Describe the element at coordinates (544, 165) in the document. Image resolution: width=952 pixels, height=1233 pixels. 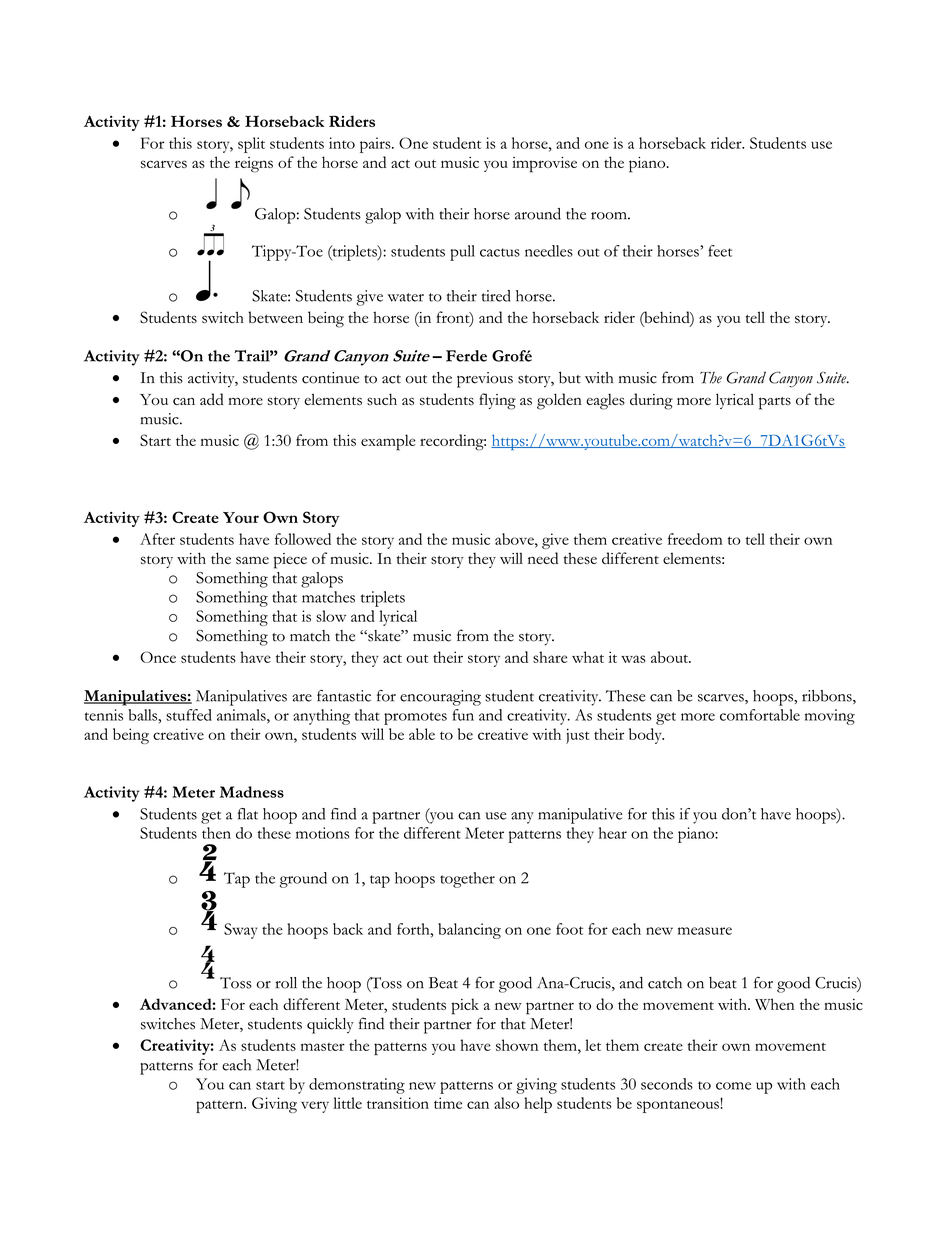
I see `improvise` at that location.
